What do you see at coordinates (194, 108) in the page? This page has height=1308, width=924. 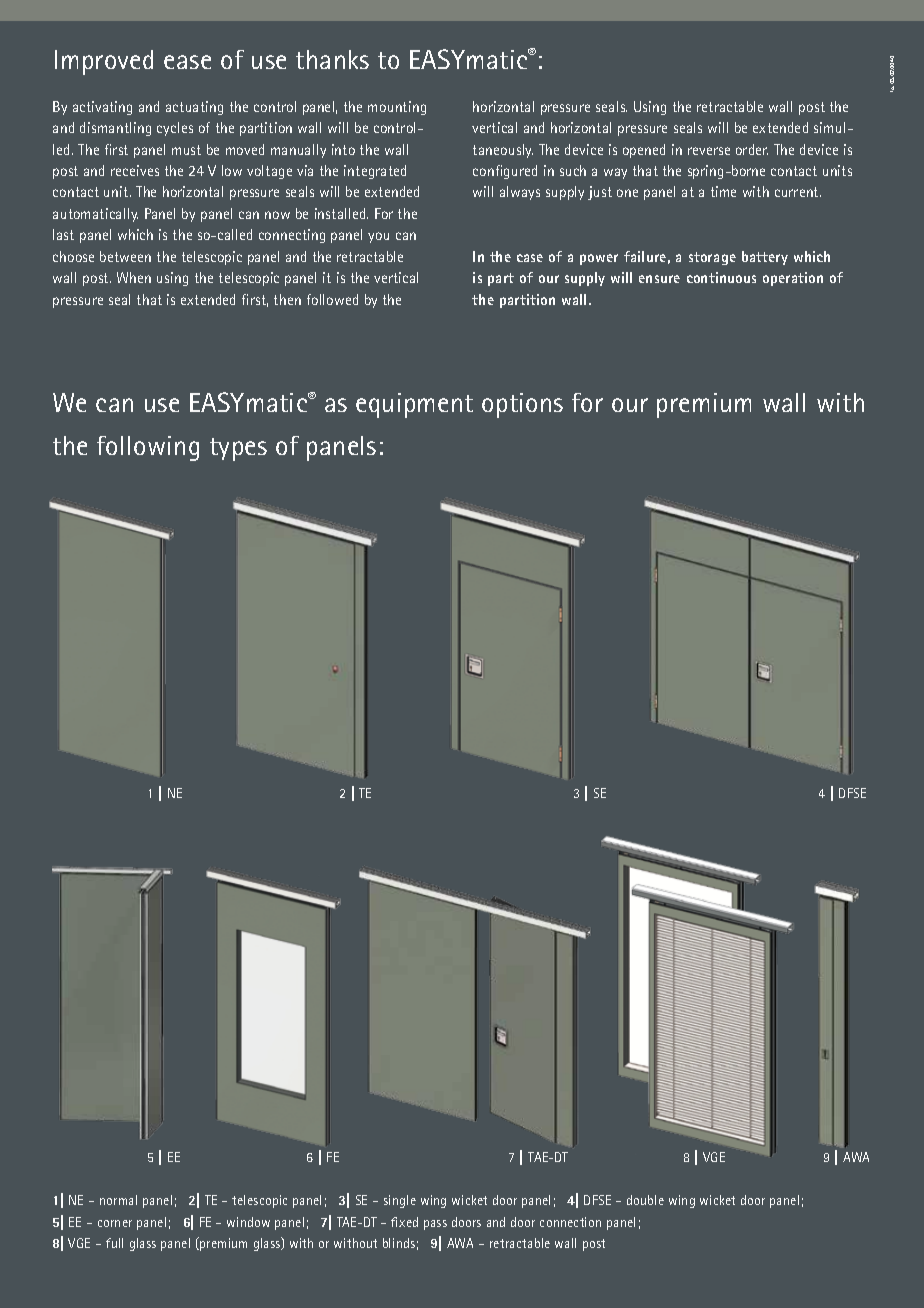 I see `actuating` at bounding box center [194, 108].
